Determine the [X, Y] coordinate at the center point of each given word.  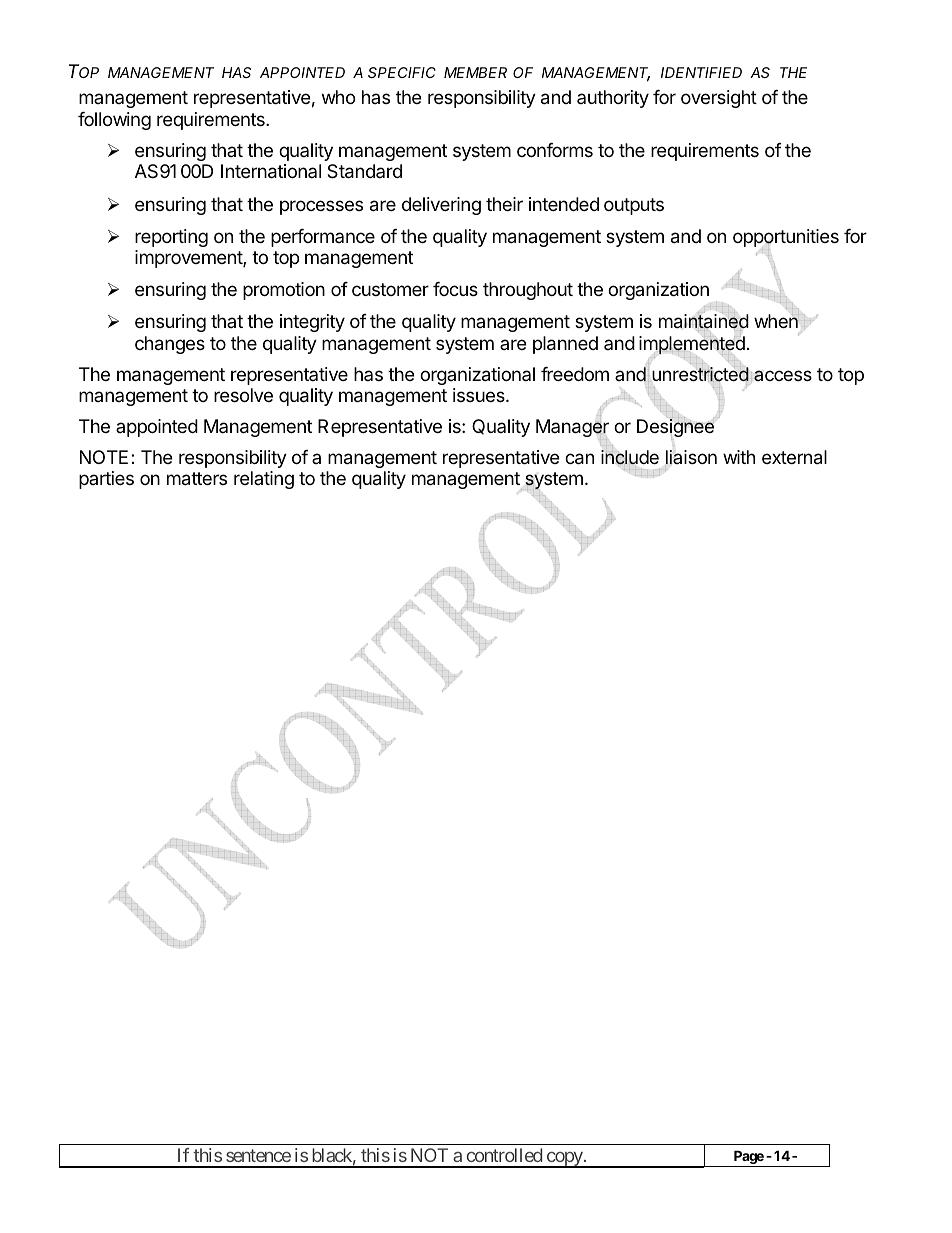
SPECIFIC [402, 72]
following [114, 121]
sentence [258, 1155]
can [579, 459]
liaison [691, 458]
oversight [719, 99]
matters [197, 479]
